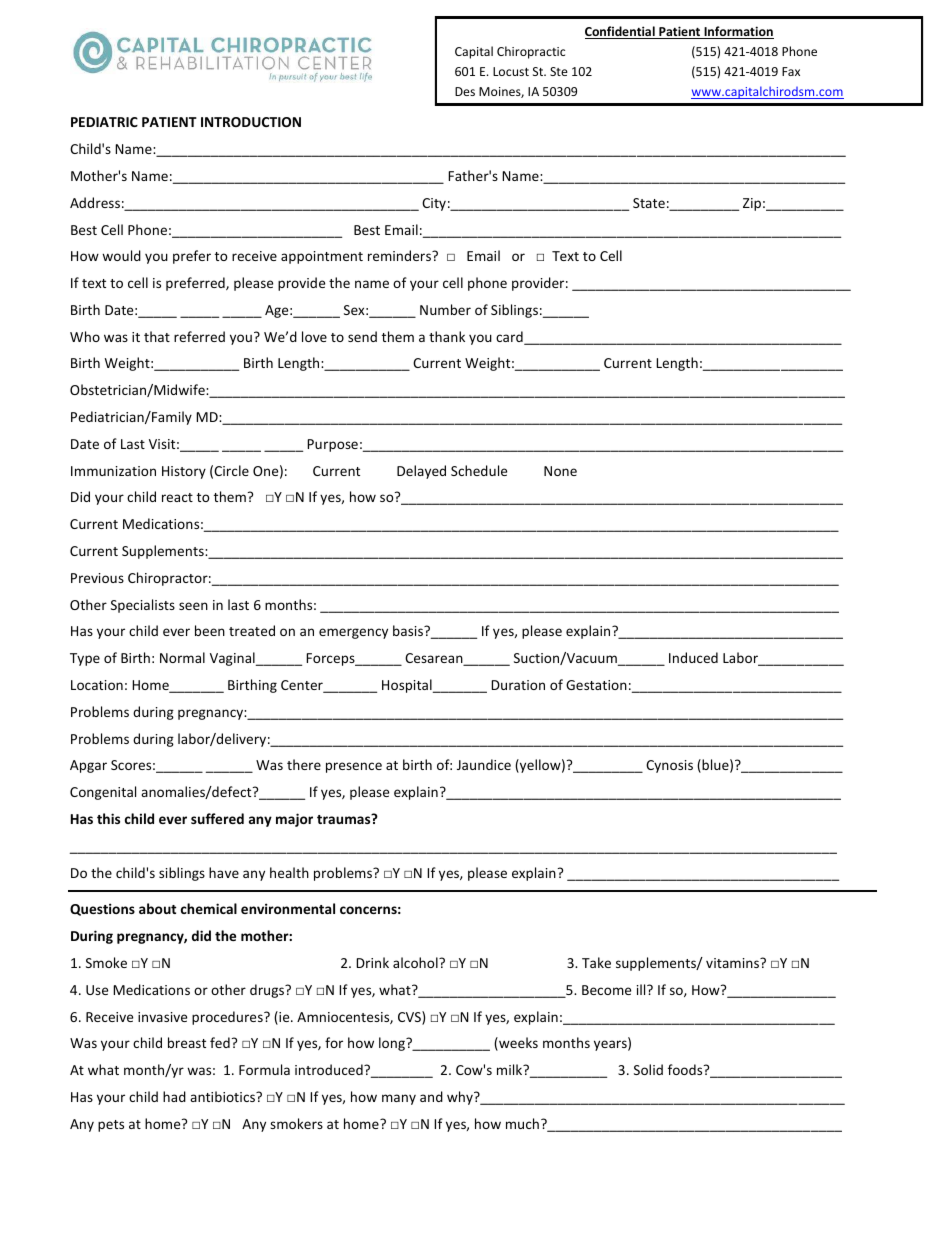  What do you see at coordinates (251, 122) in the document?
I see `INTRODUCTION` at bounding box center [251, 122].
